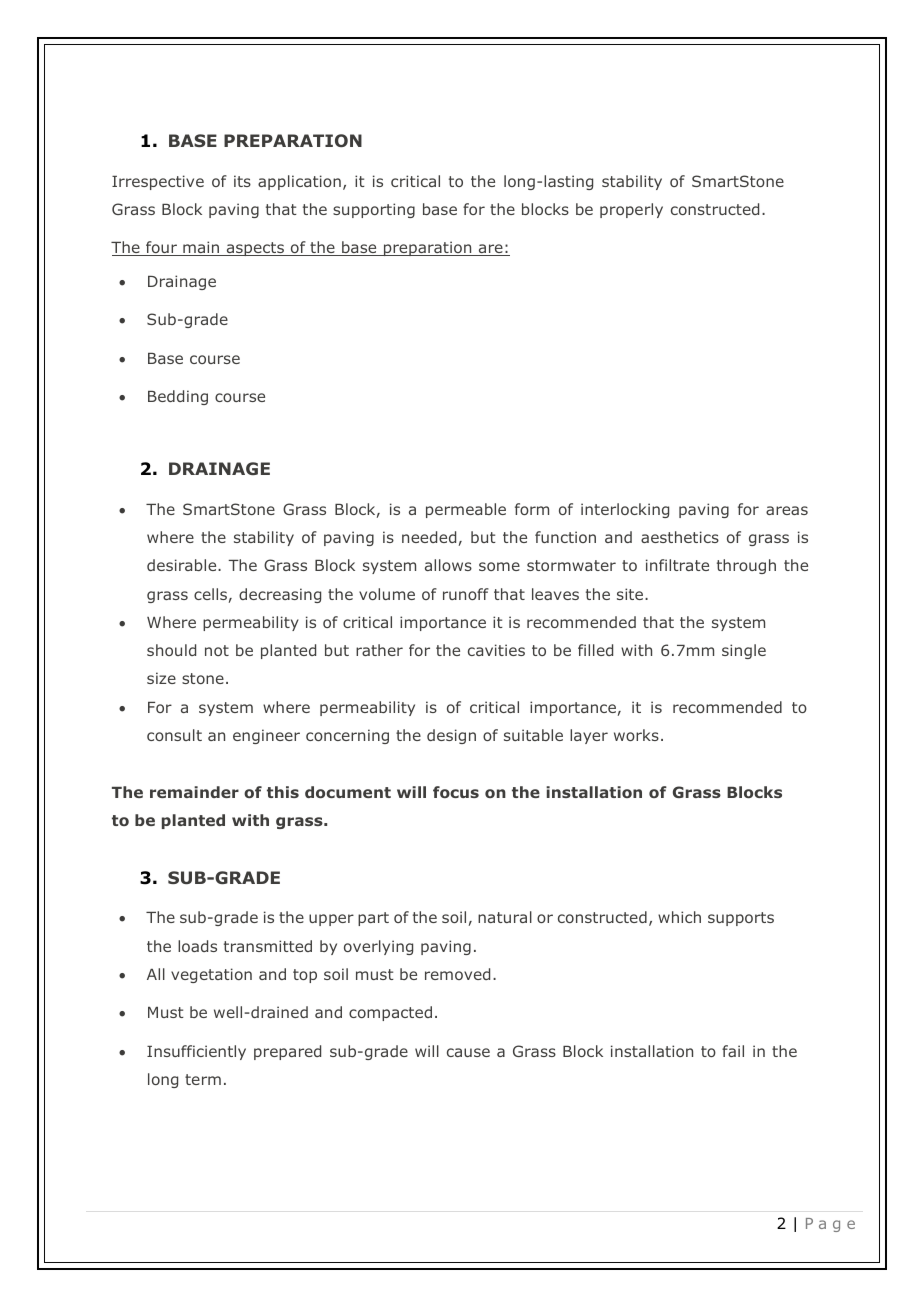  Describe the element at coordinates (196, 1052) in the screenshot. I see `Insufficiently` at that location.
